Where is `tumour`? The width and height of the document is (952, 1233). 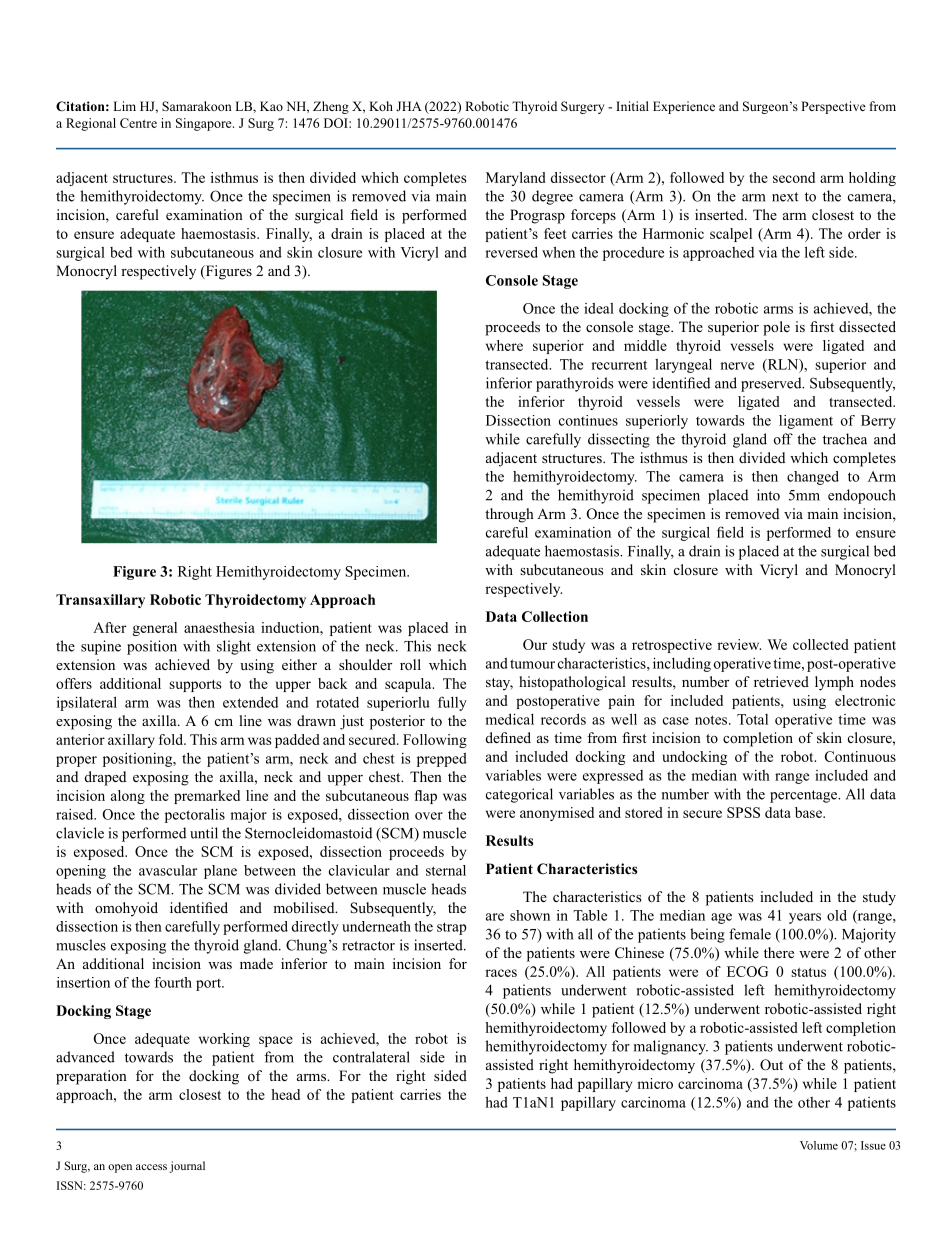 tumour is located at coordinates (532, 664).
